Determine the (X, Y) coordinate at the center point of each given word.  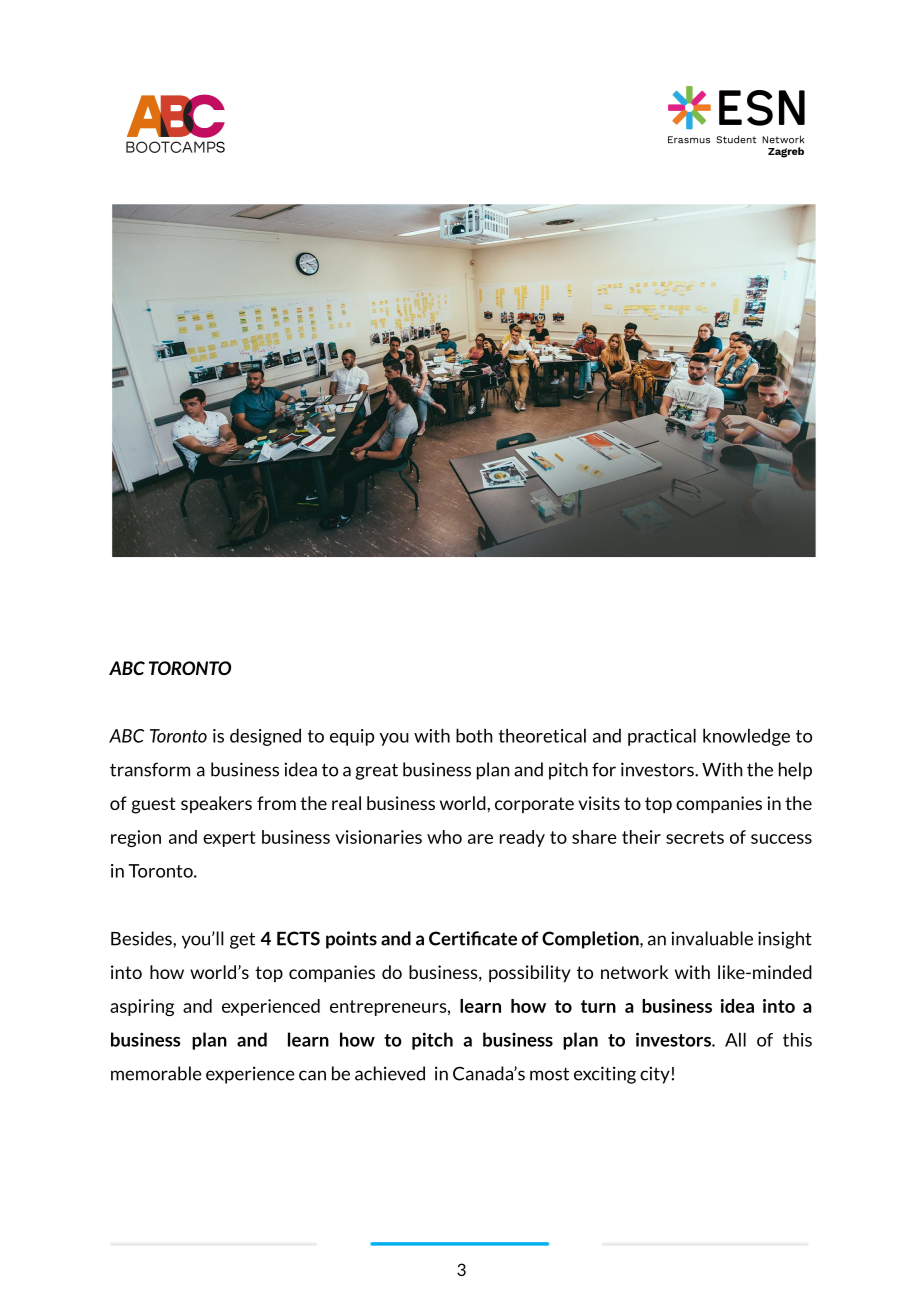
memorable (156, 1073)
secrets (695, 837)
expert (229, 839)
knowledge (746, 737)
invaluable (712, 938)
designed (265, 737)
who (444, 837)
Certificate (473, 938)
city (655, 1075)
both (474, 735)
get (242, 940)
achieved (390, 1073)
